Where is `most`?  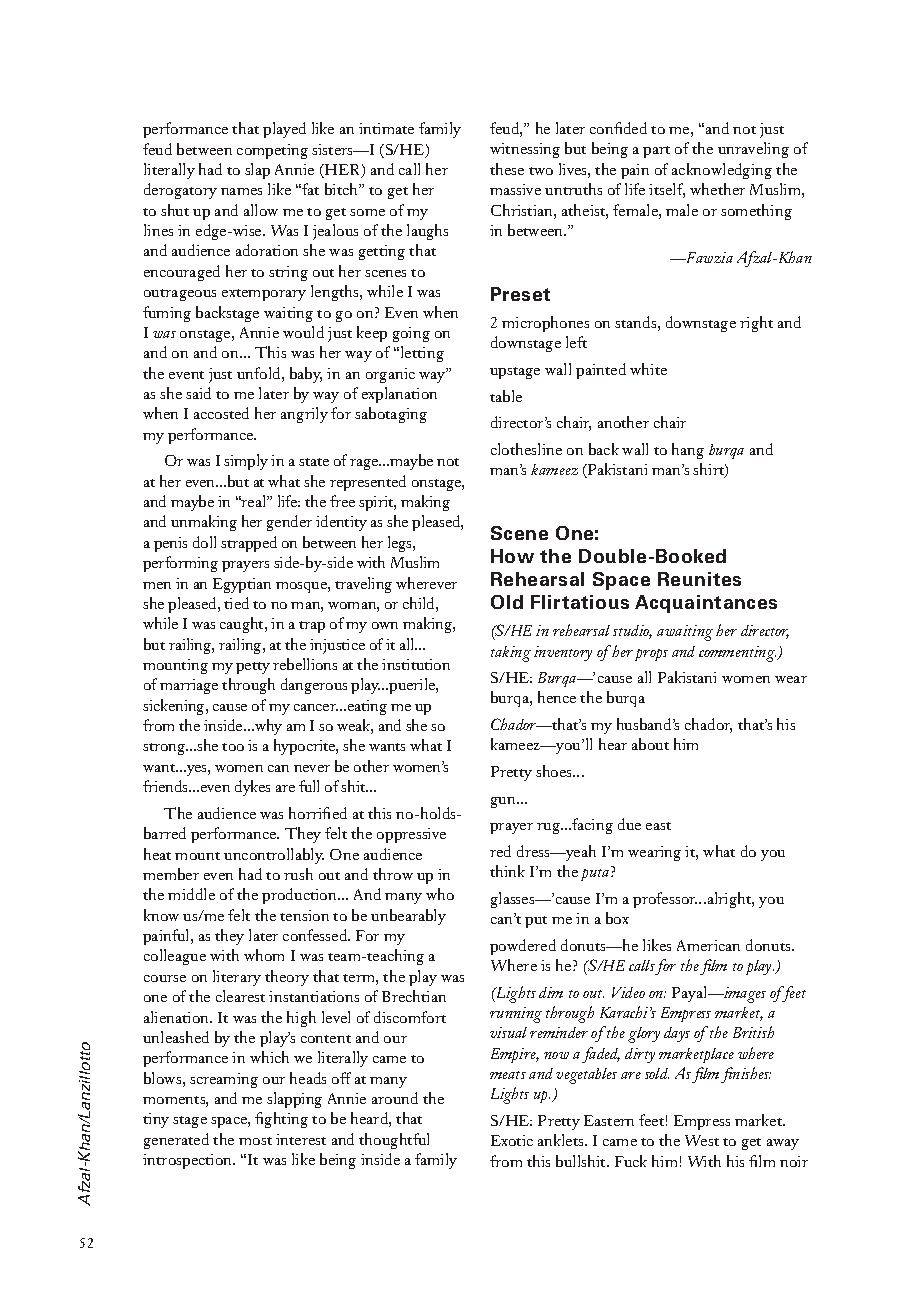 most is located at coordinates (255, 1141).
